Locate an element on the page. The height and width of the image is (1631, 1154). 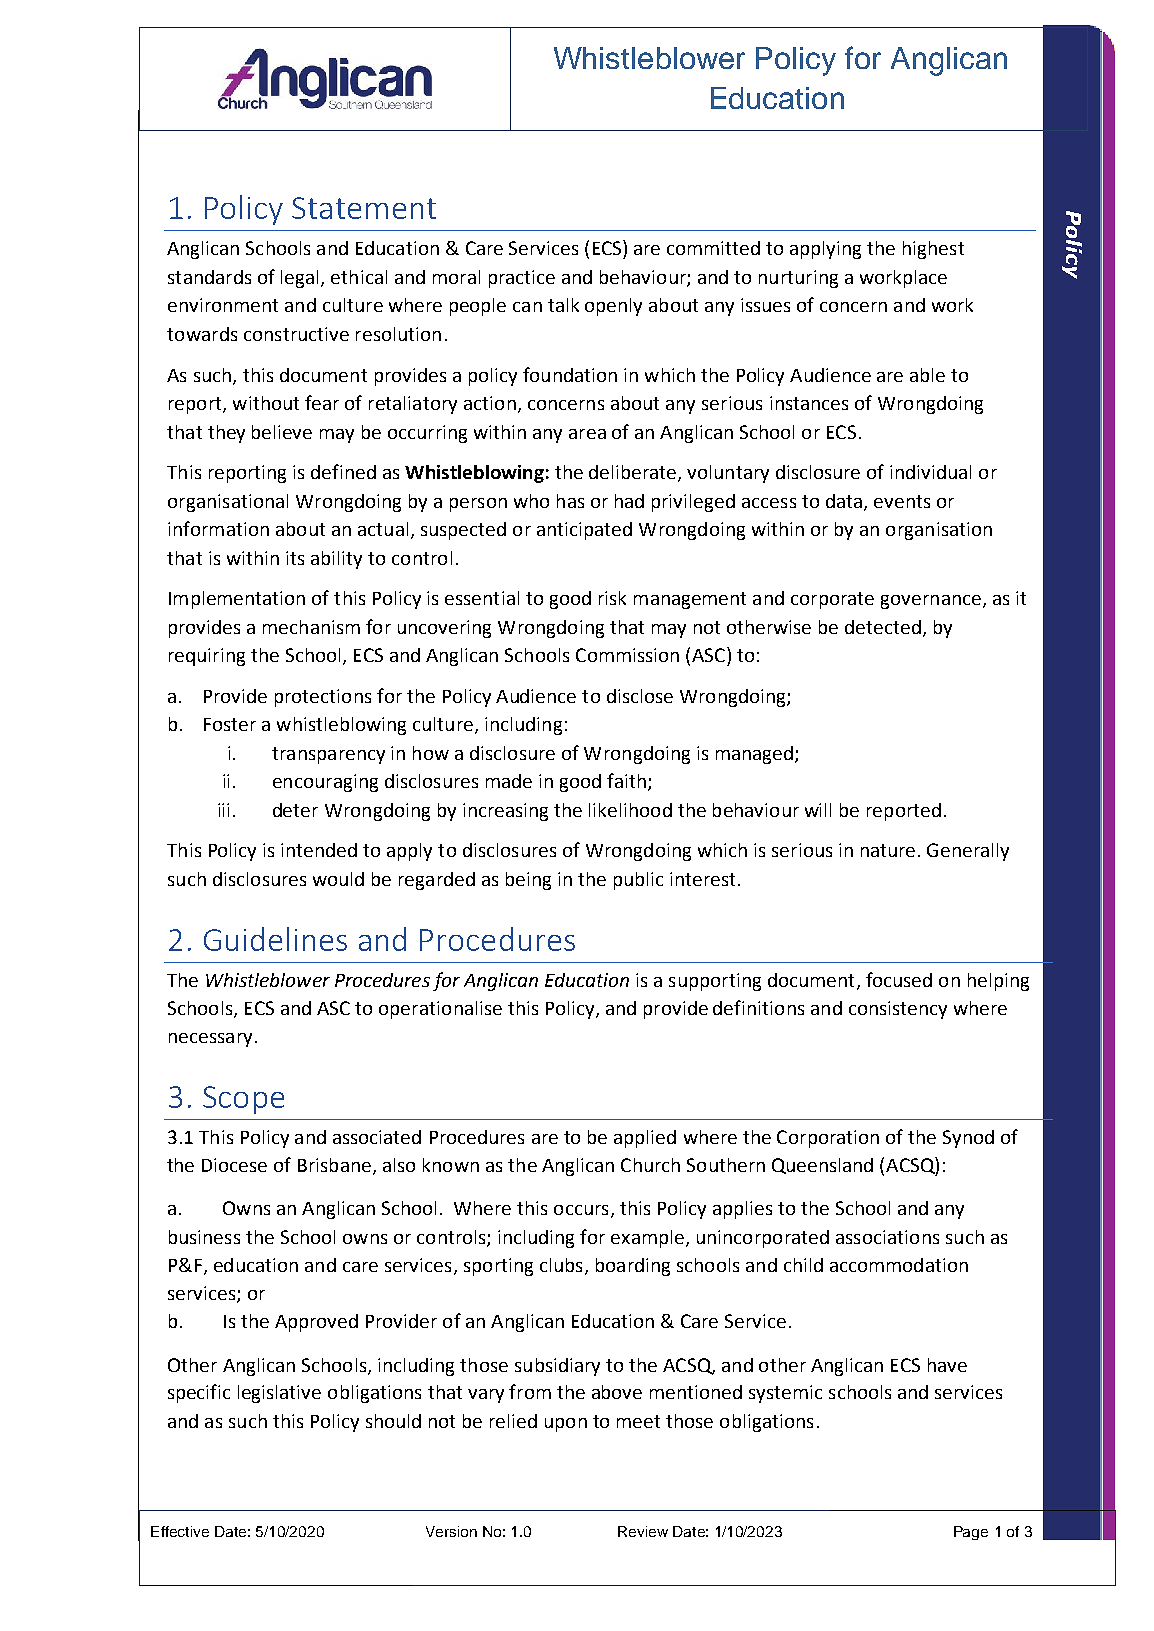
Effective is located at coordinates (180, 1531).
